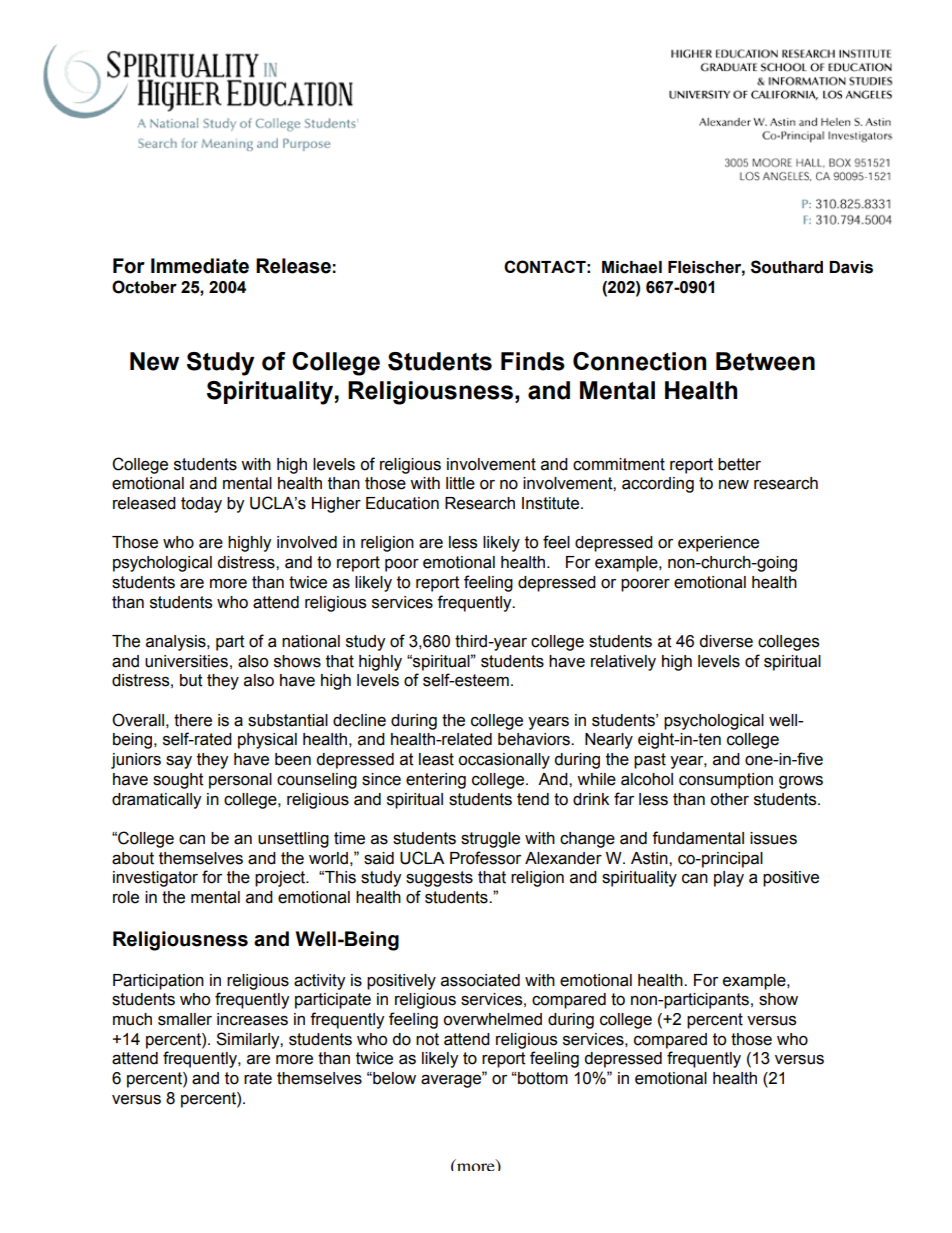  Describe the element at coordinates (200, 266) in the document. I see `Immediate` at that location.
